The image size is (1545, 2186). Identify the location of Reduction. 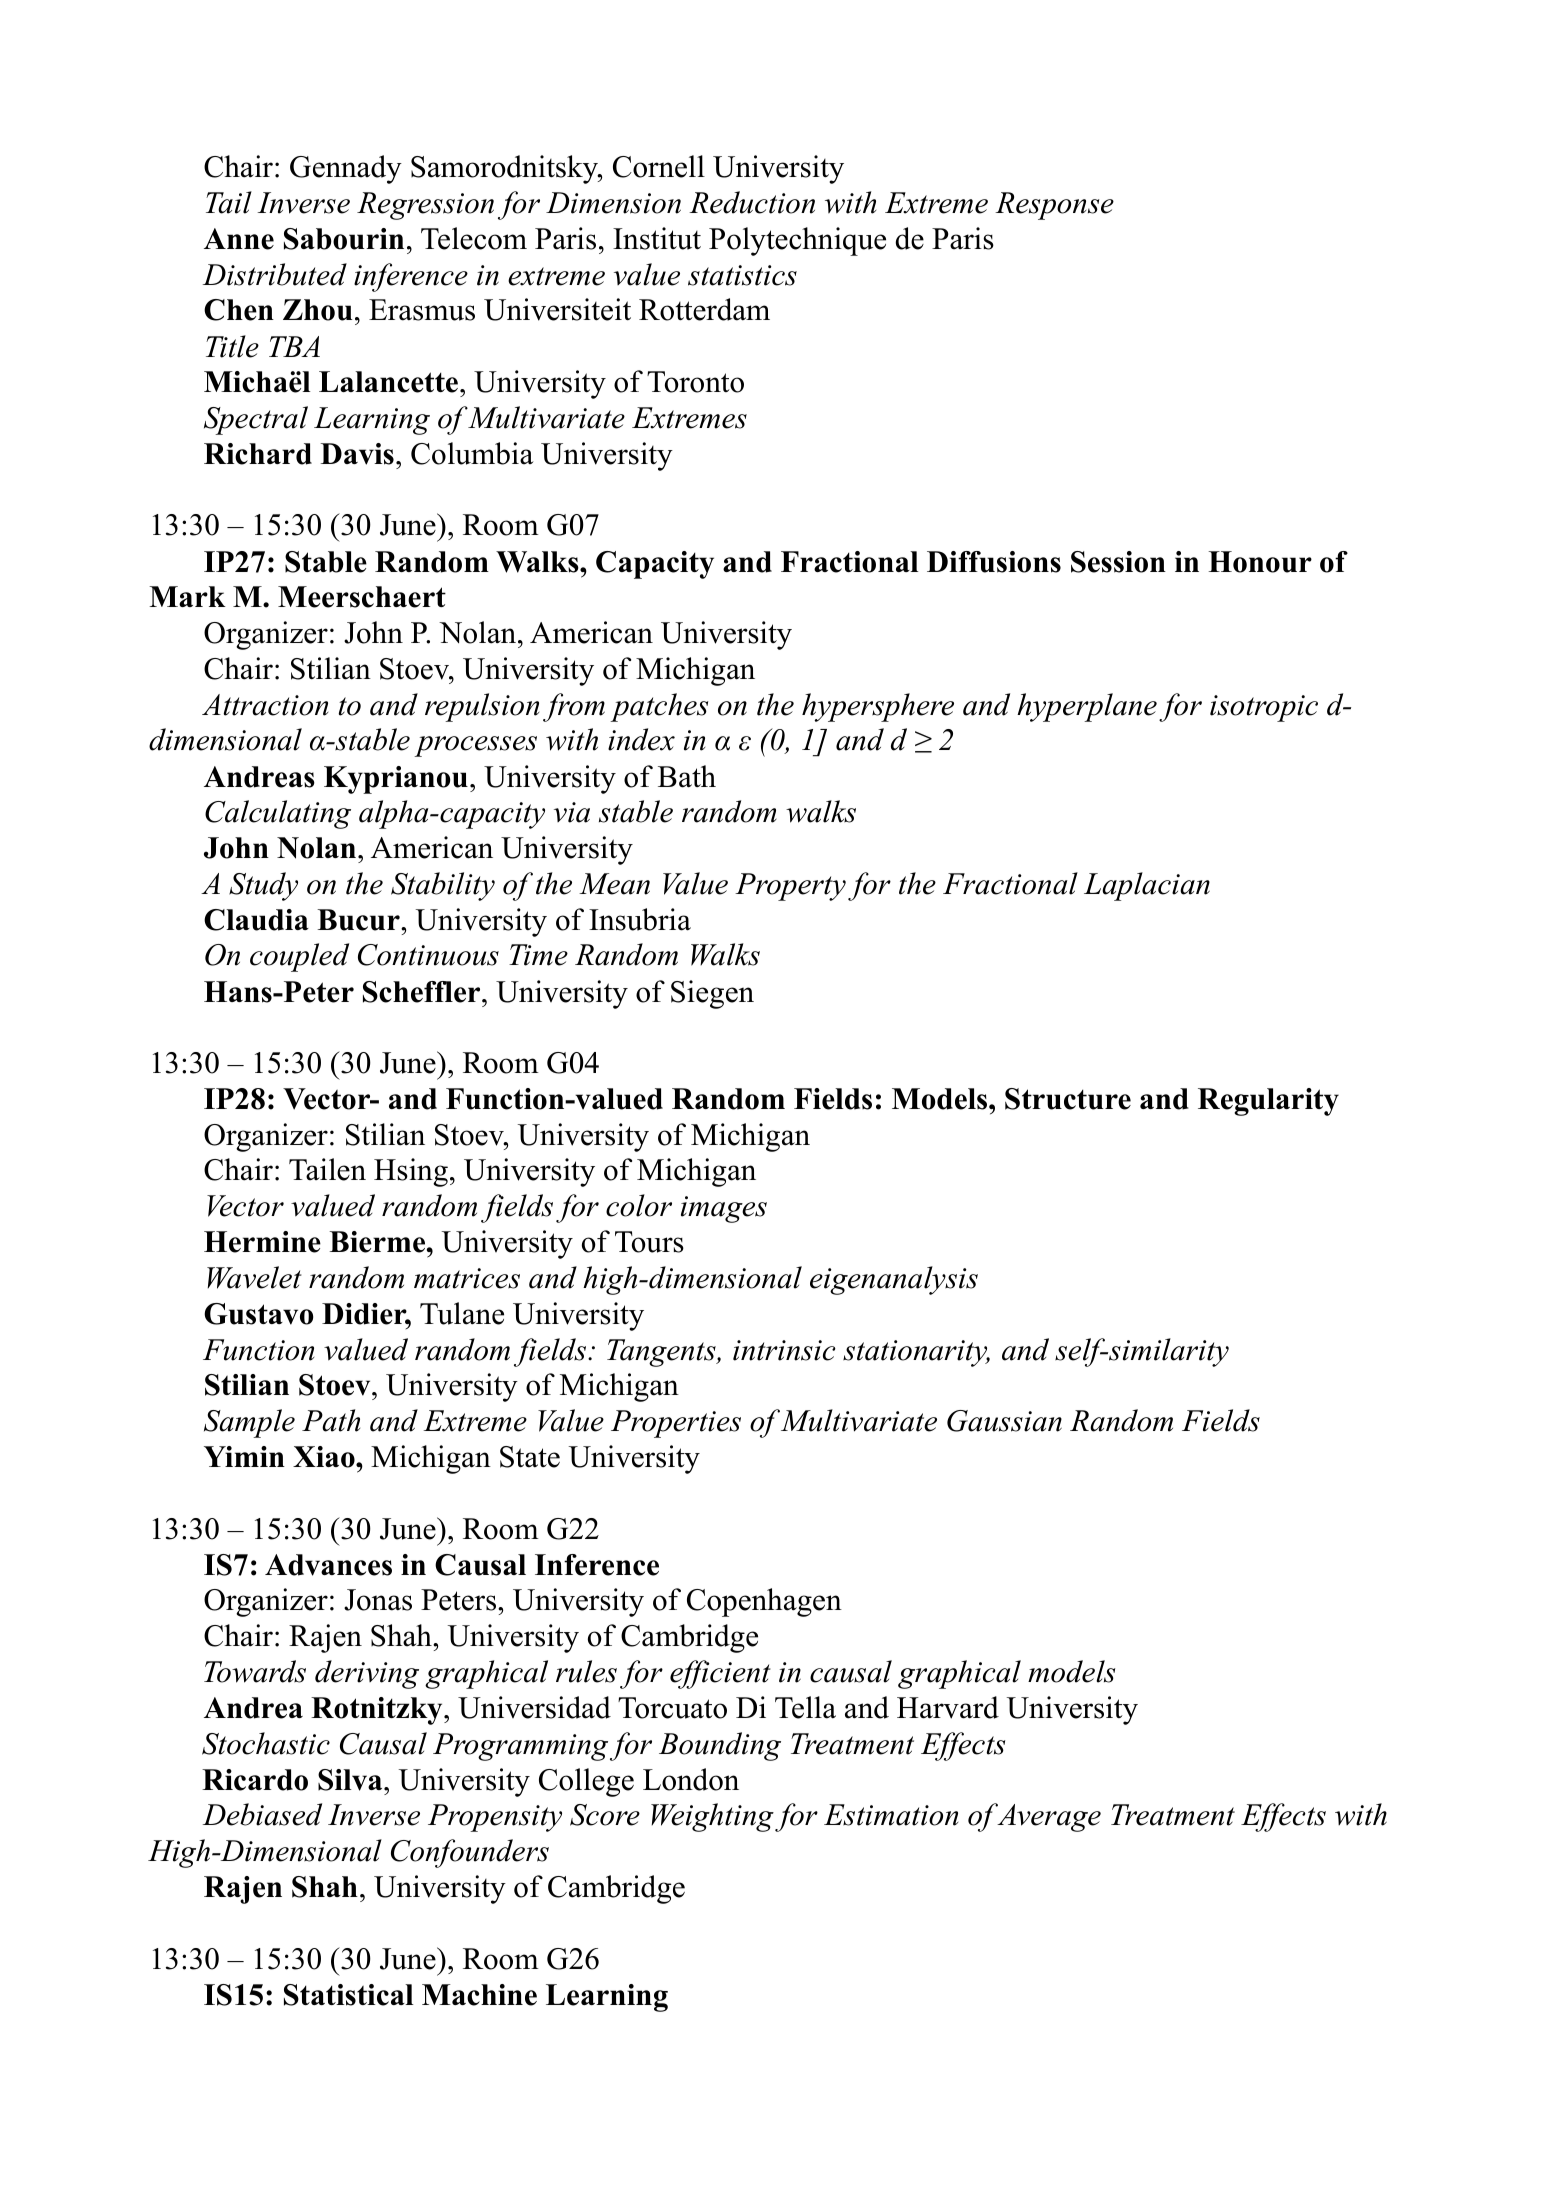
(752, 202).
